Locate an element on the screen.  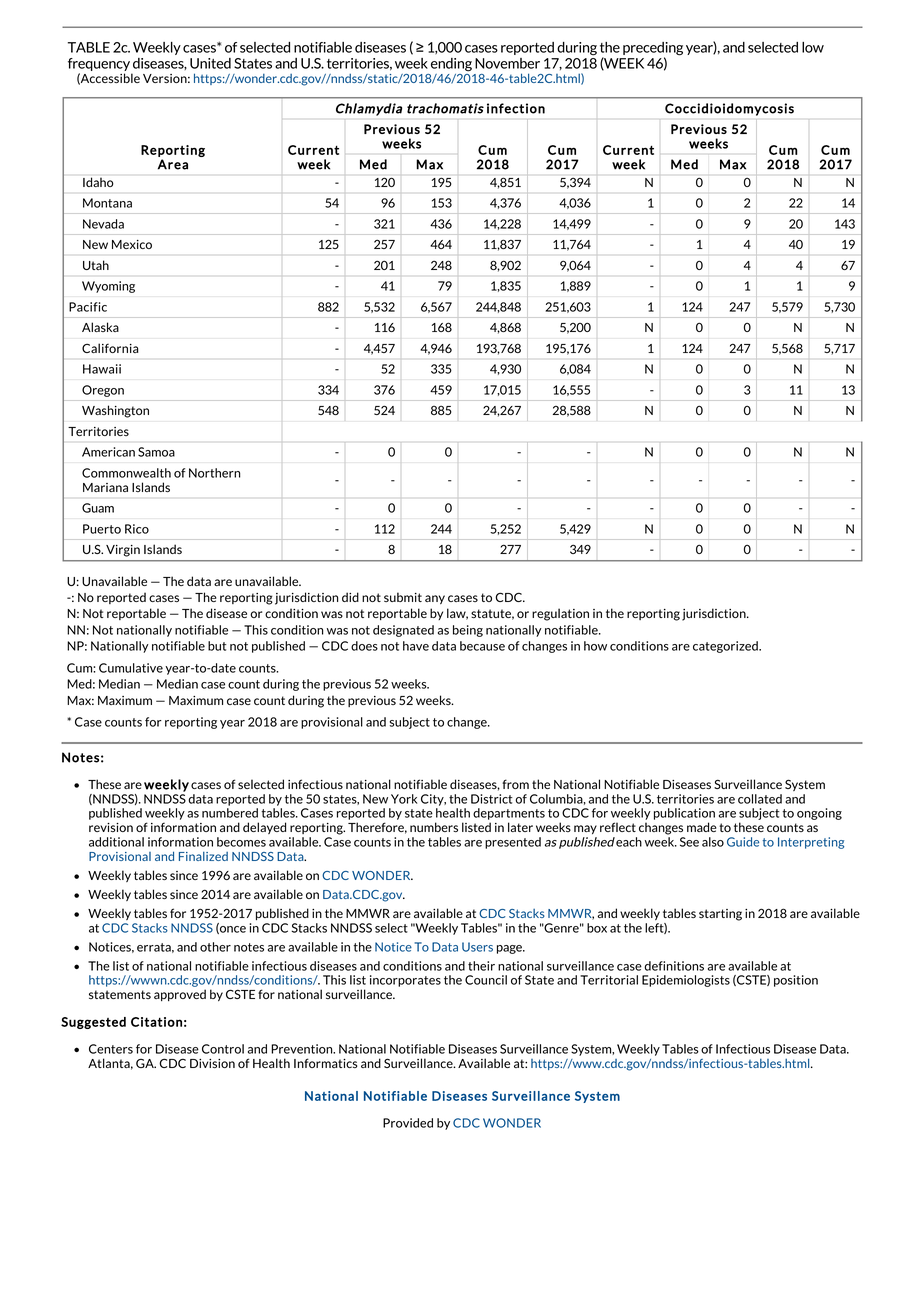
Users is located at coordinates (477, 947).
